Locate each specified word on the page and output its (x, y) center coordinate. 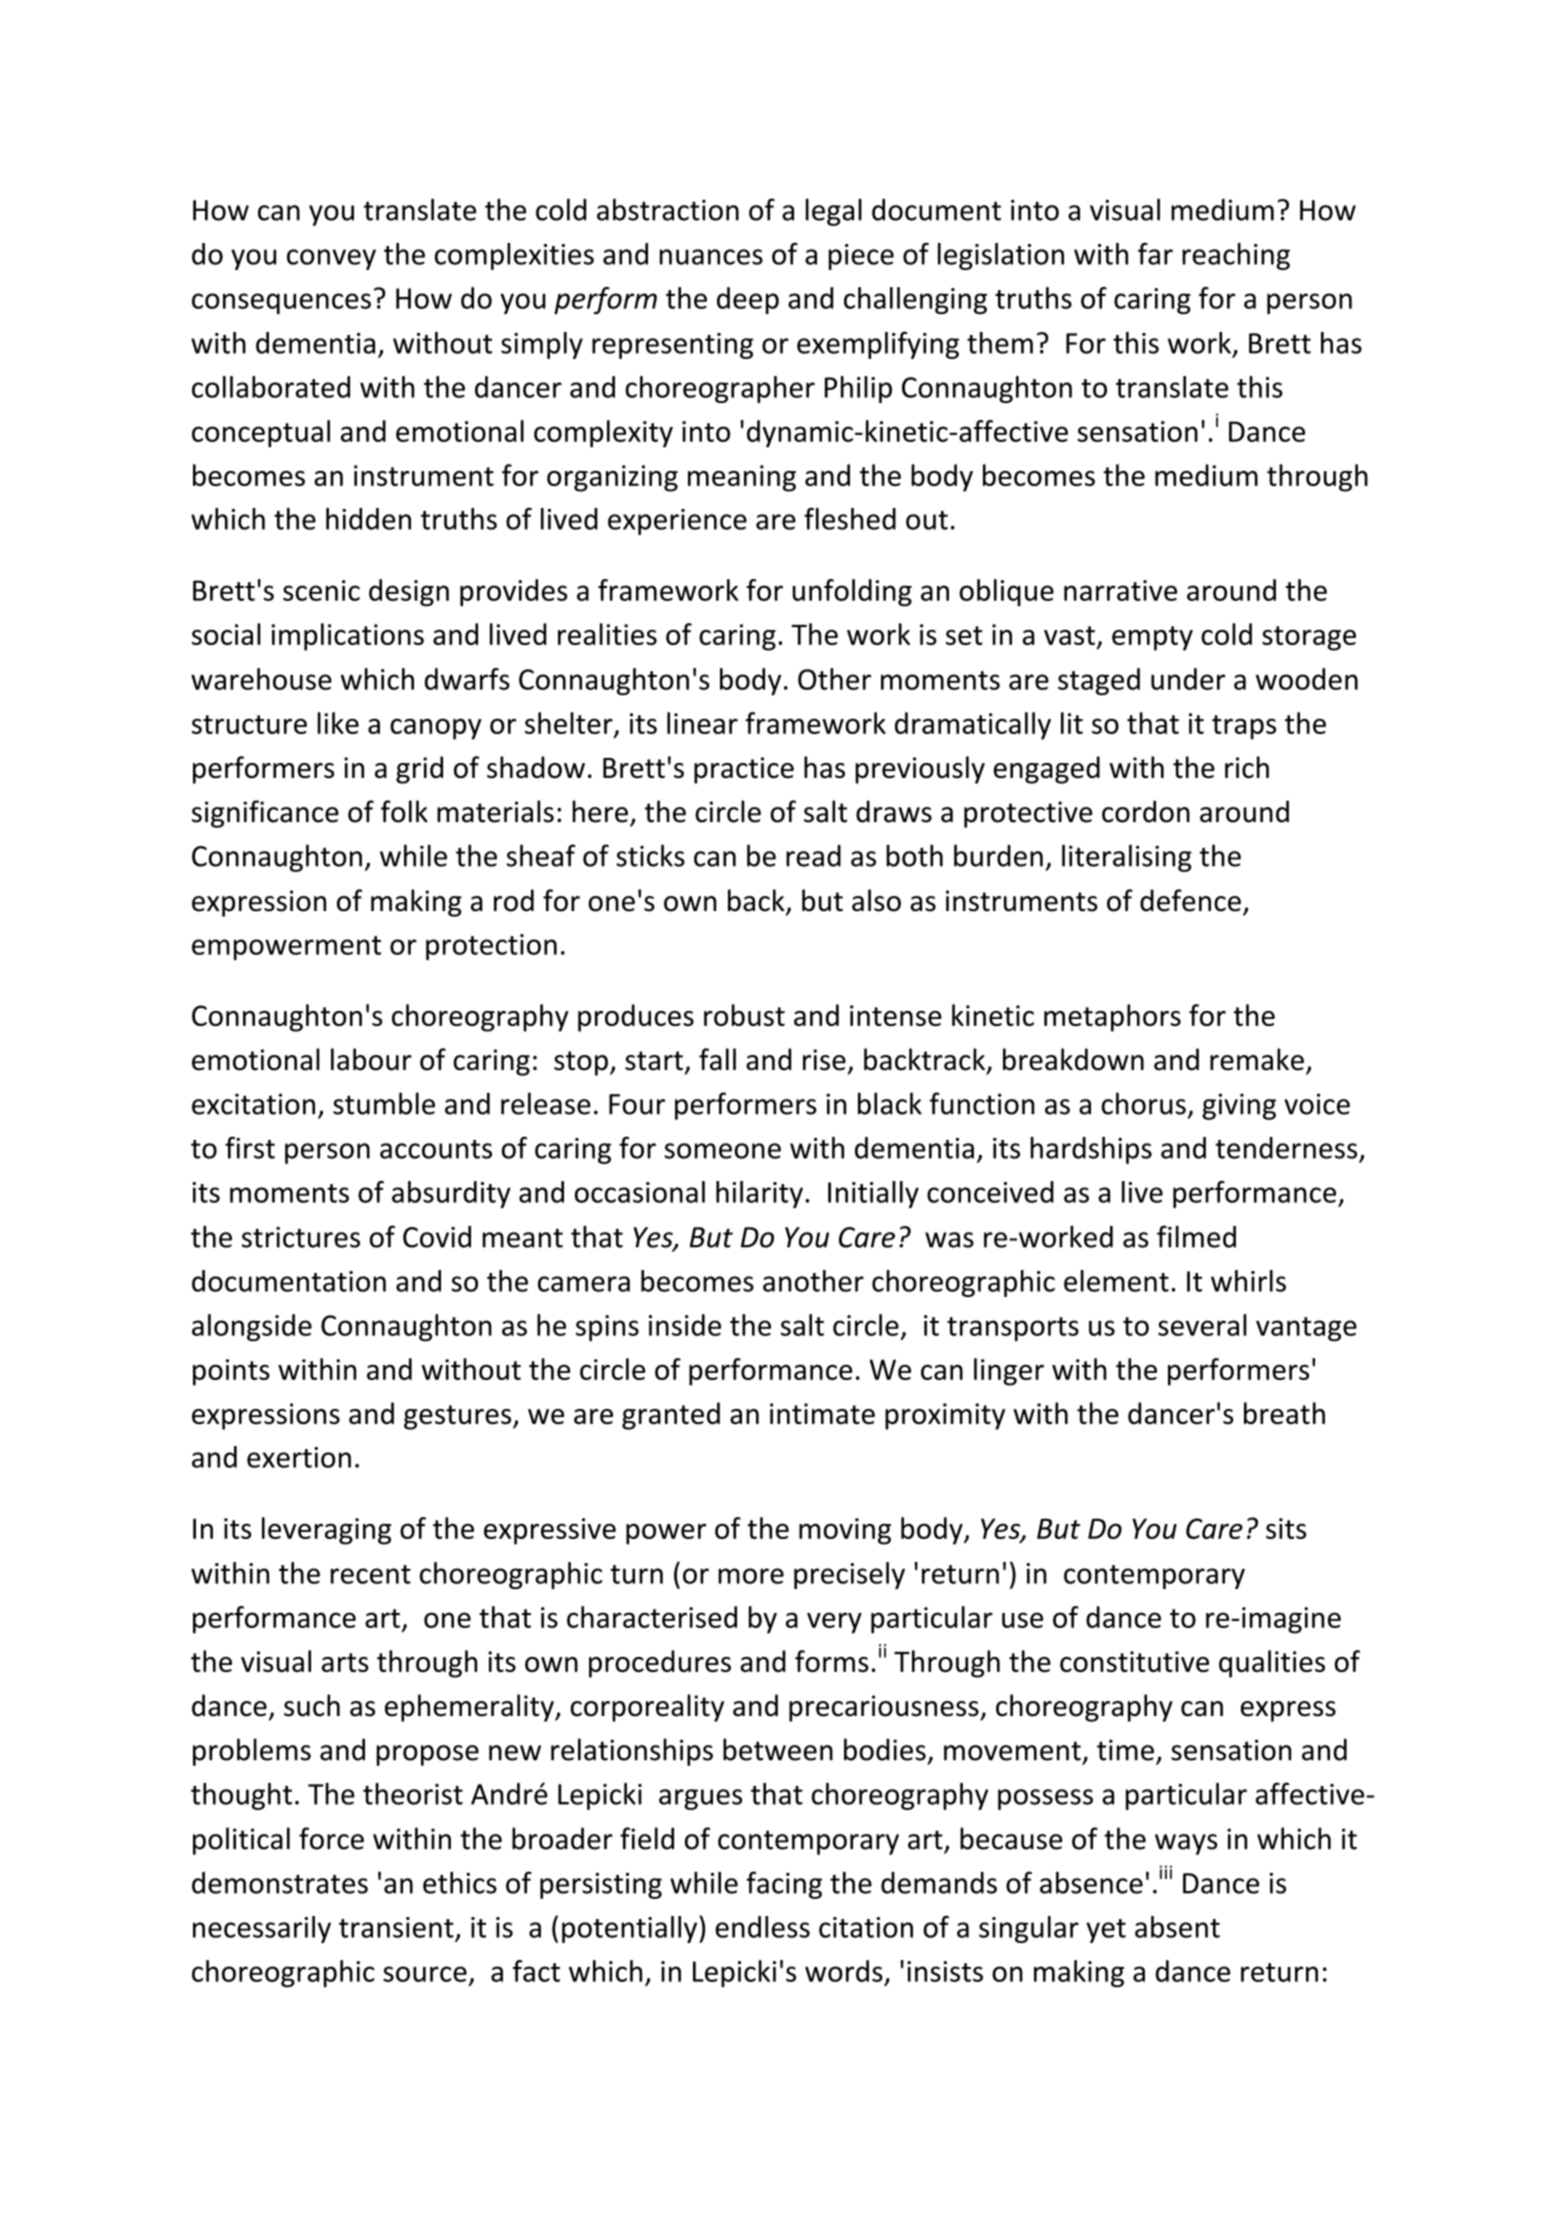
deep (748, 300)
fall (717, 1059)
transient (396, 1927)
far (1155, 254)
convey (331, 259)
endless (762, 1927)
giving (1239, 1106)
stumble (384, 1103)
